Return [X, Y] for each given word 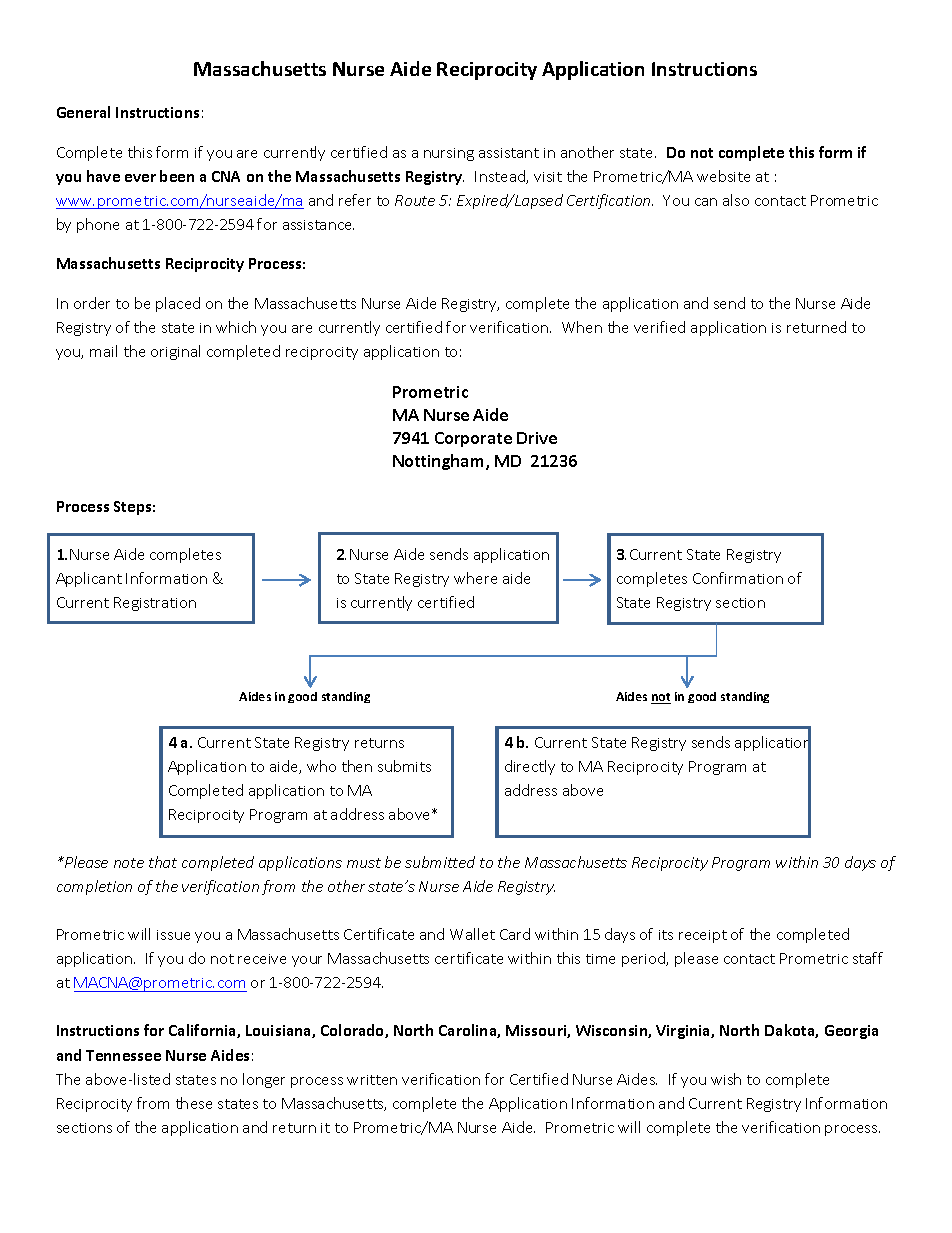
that [163, 862]
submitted [440, 862]
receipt [703, 936]
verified [659, 327]
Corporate [473, 439]
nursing [449, 154]
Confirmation [738, 578]
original [175, 352]
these [194, 1103]
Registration [155, 604]
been [177, 176]
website [723, 176]
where [475, 578]
